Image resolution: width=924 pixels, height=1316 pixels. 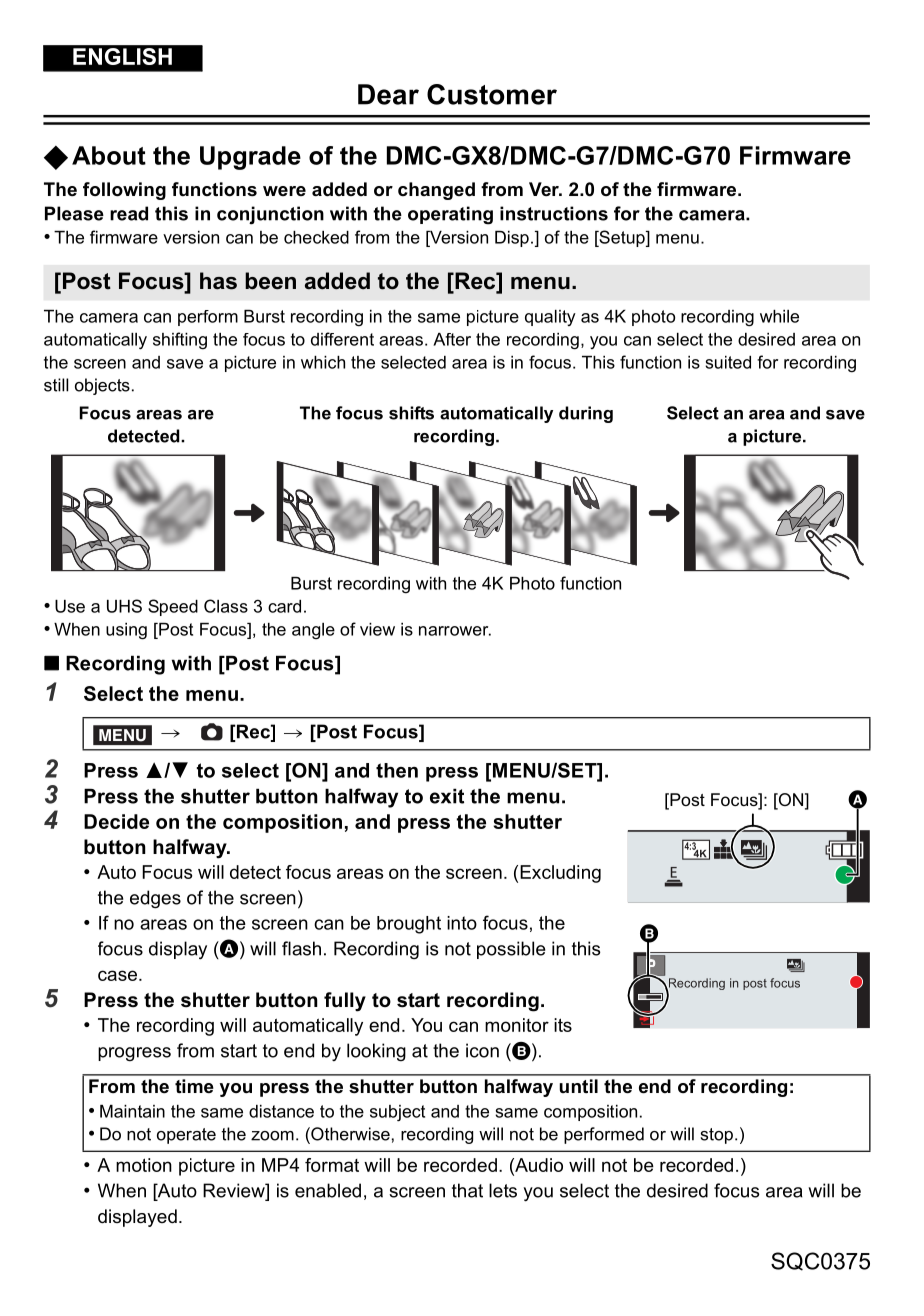 What do you see at coordinates (144, 1165) in the document?
I see `motion` at bounding box center [144, 1165].
